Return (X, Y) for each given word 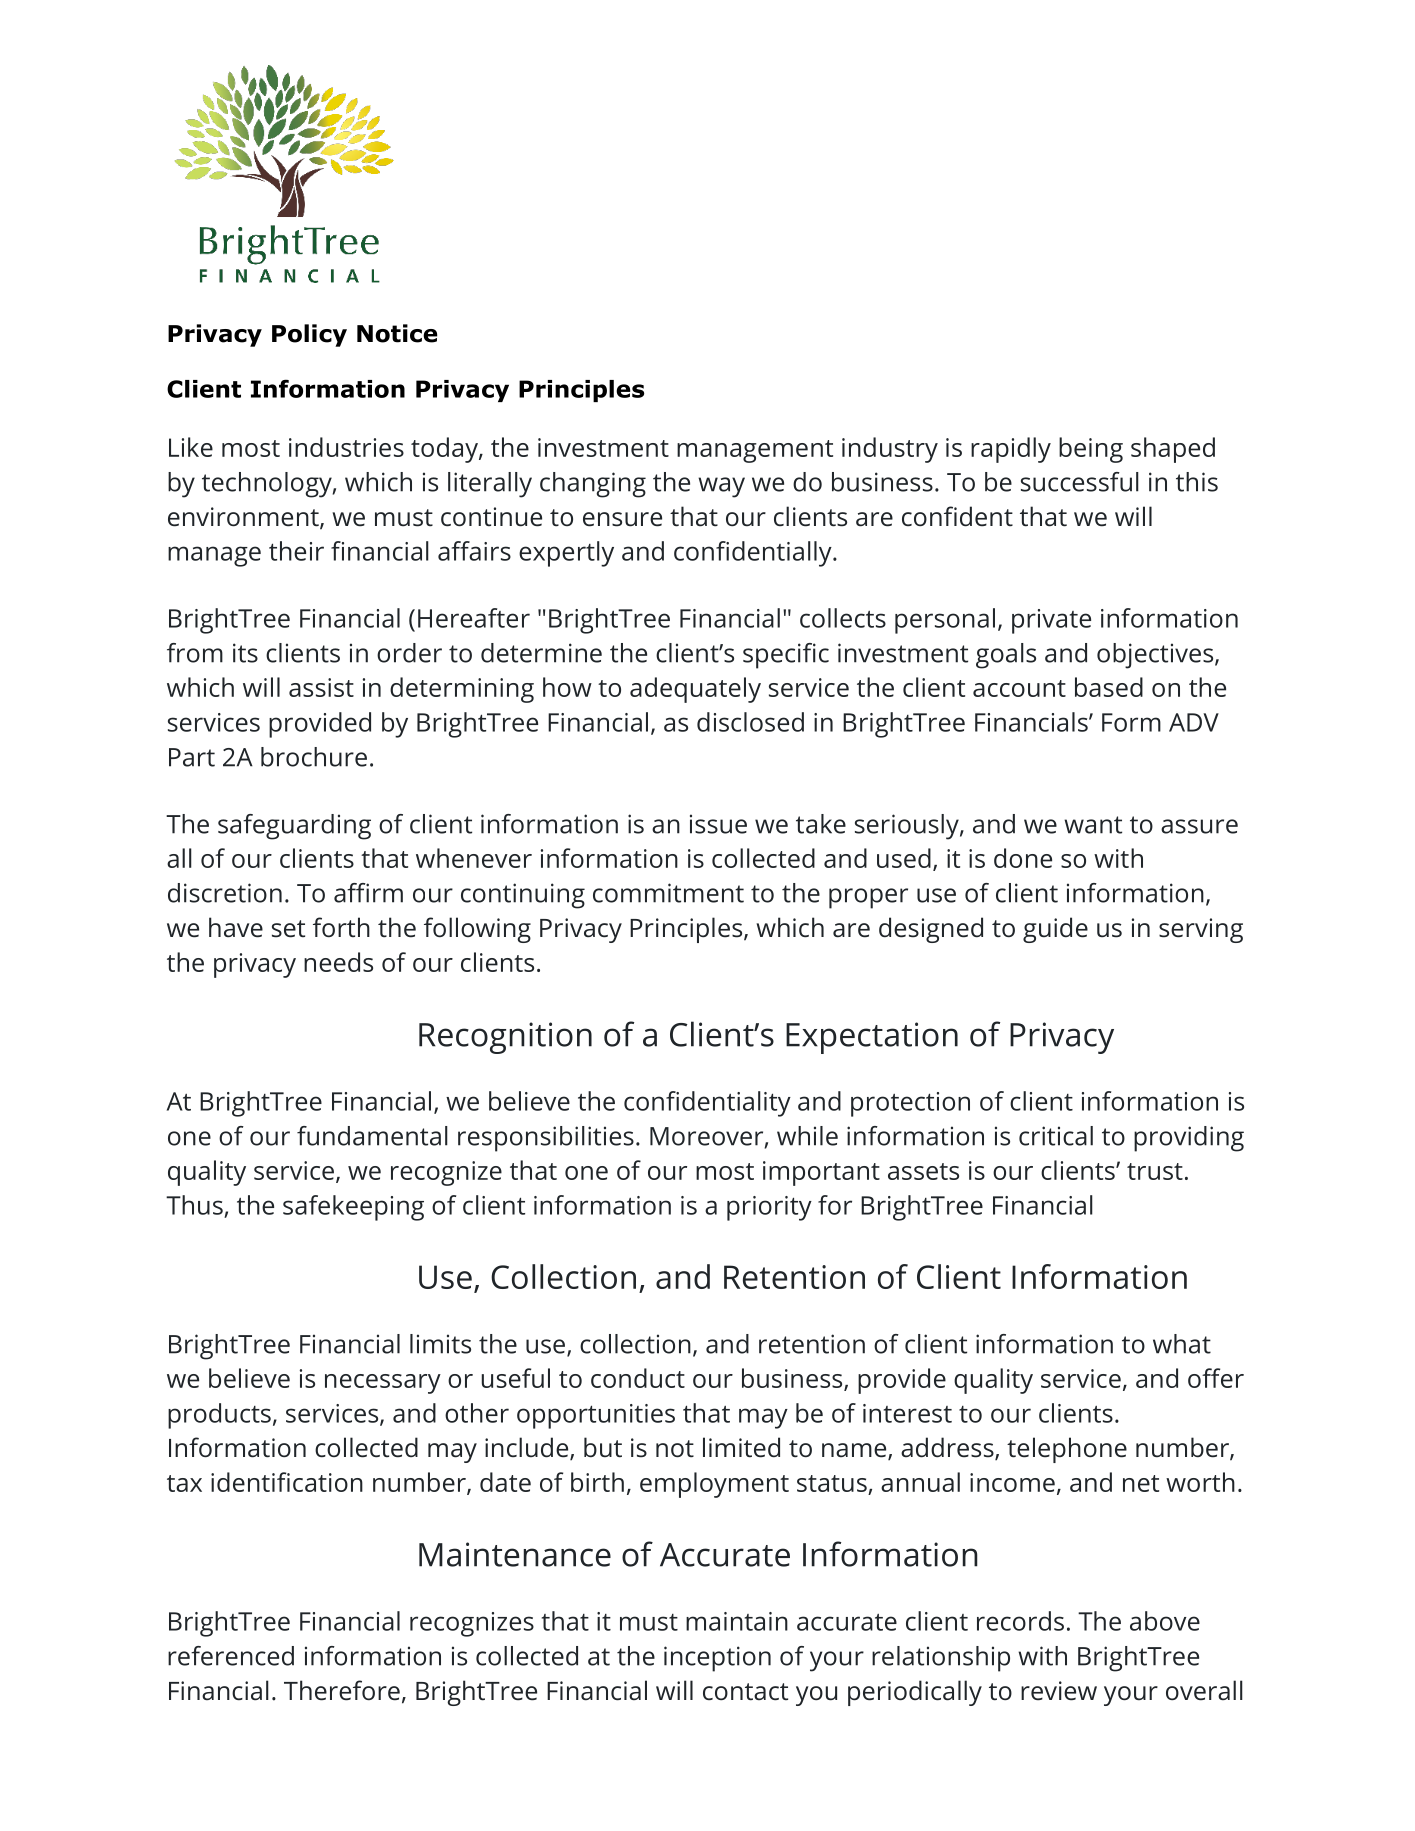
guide (1055, 930)
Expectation (872, 1038)
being (1091, 450)
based (1109, 687)
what (1182, 1344)
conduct (638, 1378)
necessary (383, 1384)
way (721, 487)
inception (717, 1659)
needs (338, 962)
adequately (695, 690)
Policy (309, 335)
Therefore (342, 1690)
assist (321, 687)
